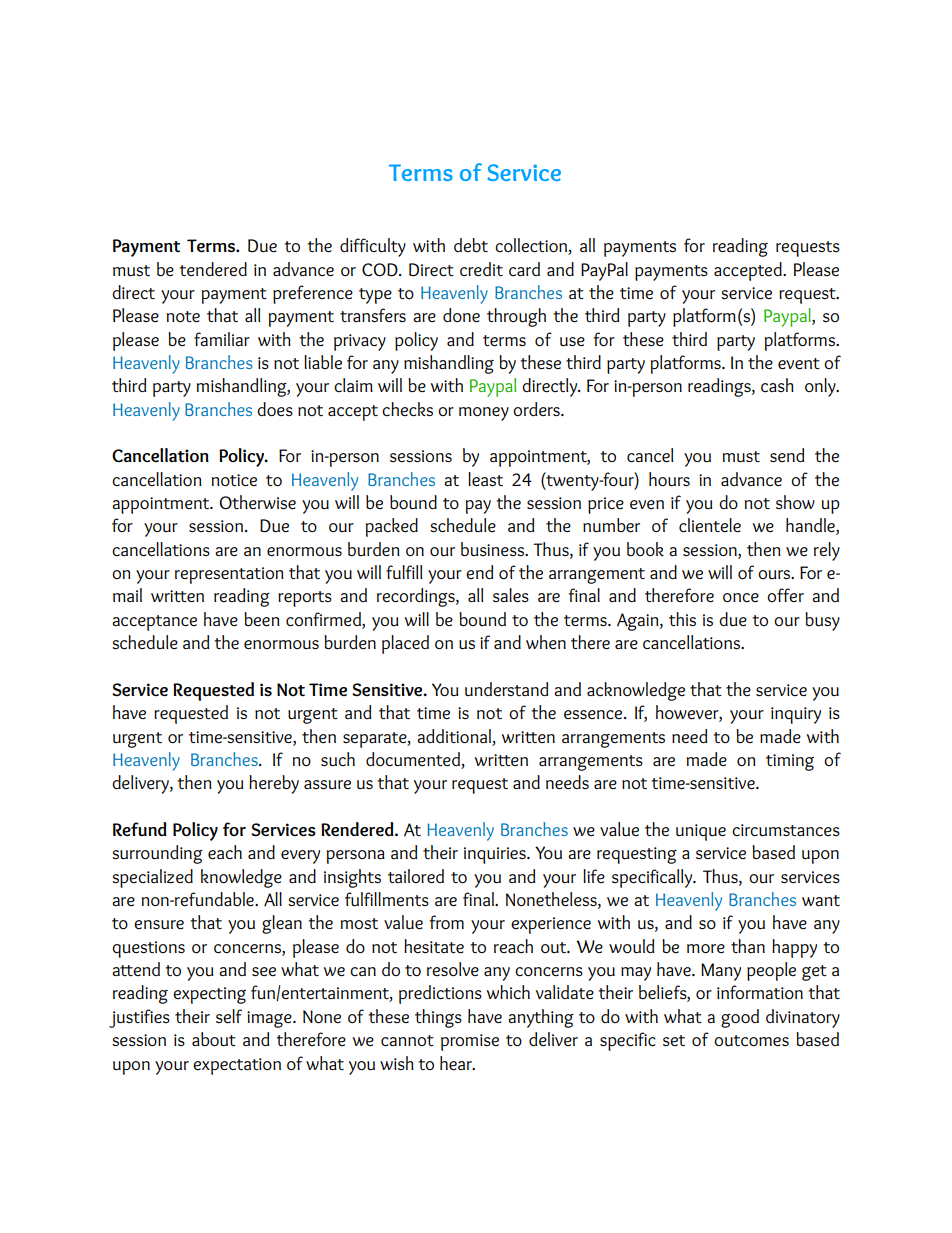 The height and width of the screenshot is (1233, 952). Describe the element at coordinates (787, 455) in the screenshot. I see `send` at that location.
